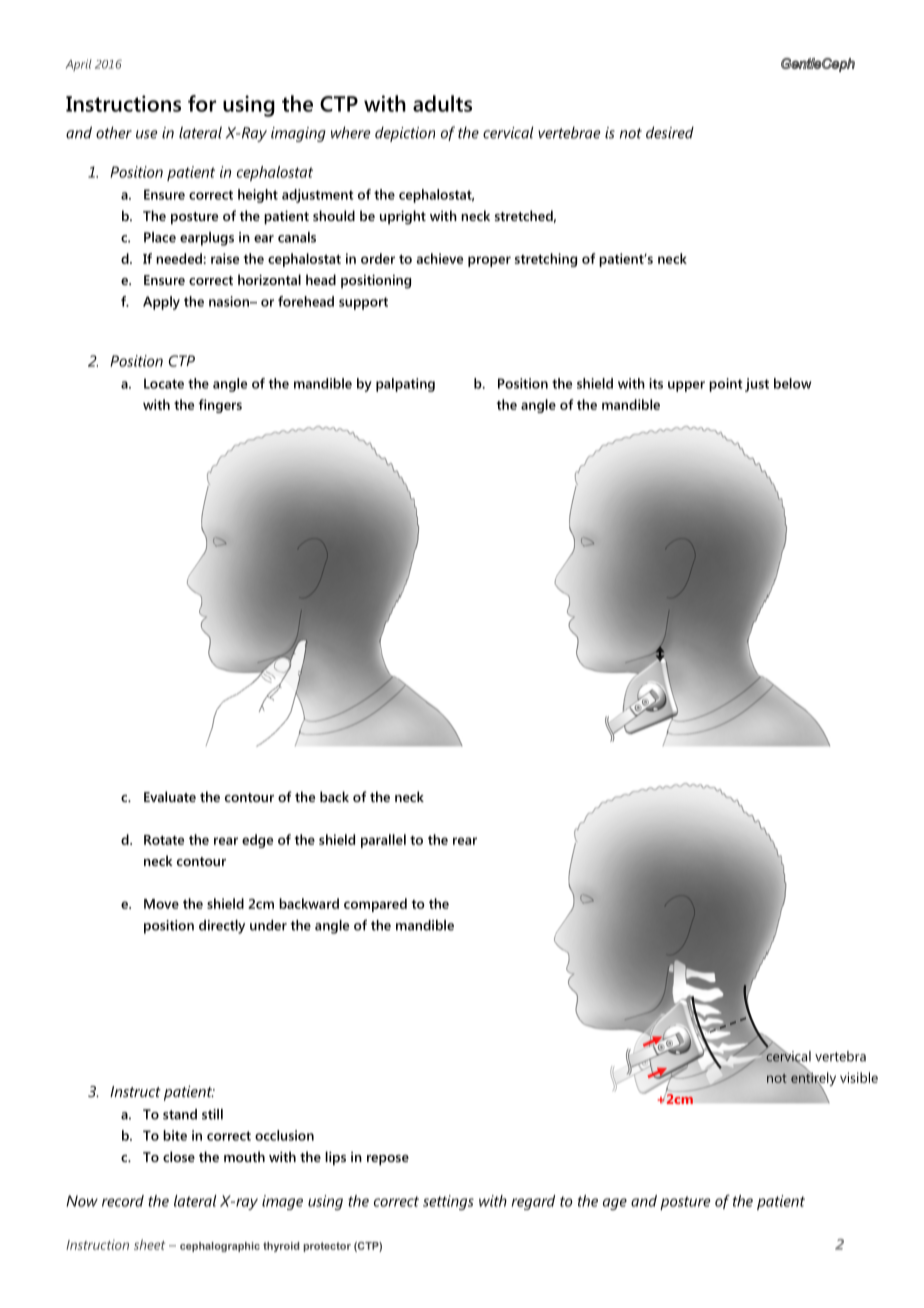 The height and width of the page is (1308, 924). What do you see at coordinates (147, 134) in the page?
I see `use` at bounding box center [147, 134].
